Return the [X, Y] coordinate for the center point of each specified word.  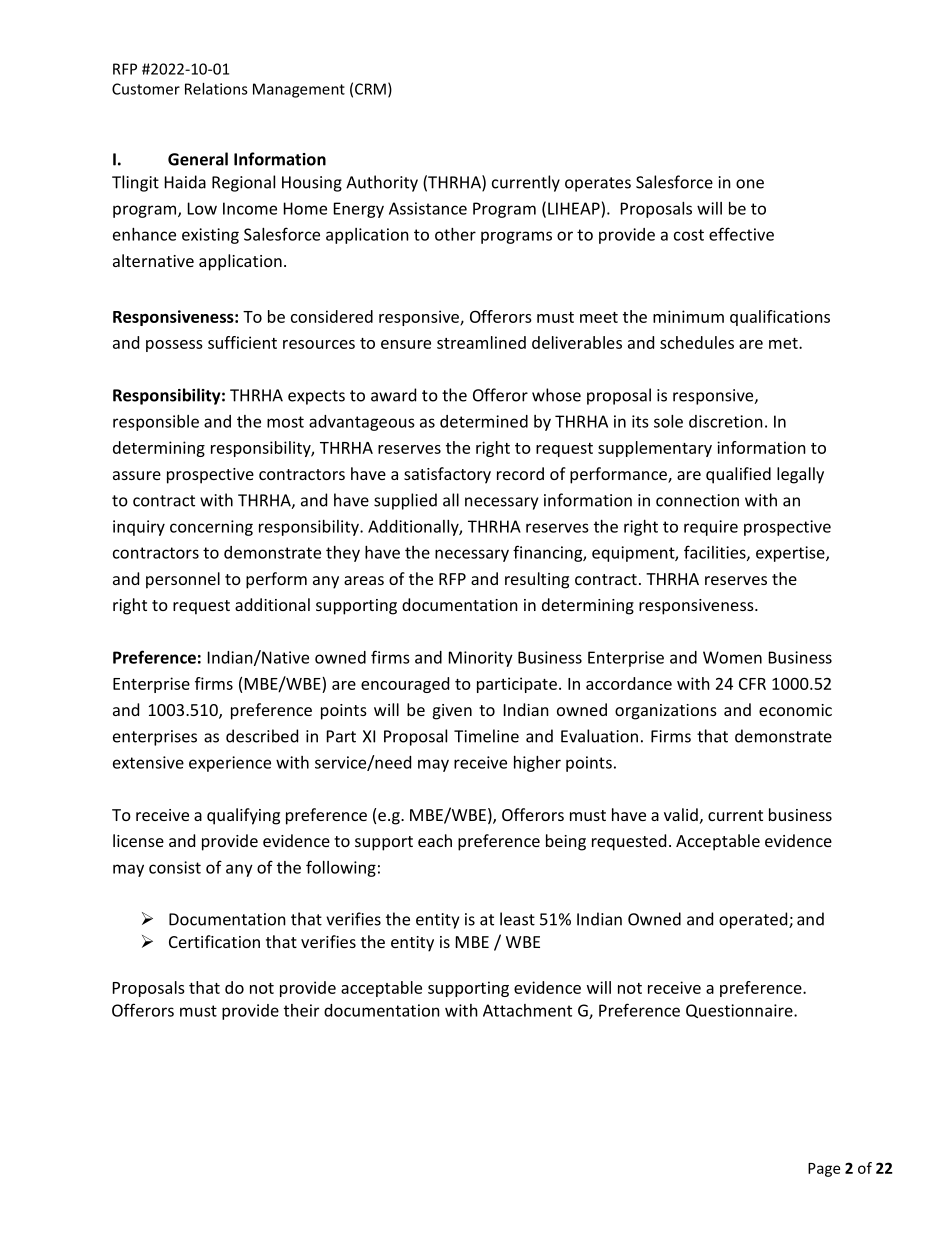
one [750, 184]
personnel [183, 580]
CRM [370, 89]
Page [824, 1170]
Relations [216, 89]
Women [732, 657]
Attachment [527, 1010]
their [301, 1010]
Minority [481, 659]
